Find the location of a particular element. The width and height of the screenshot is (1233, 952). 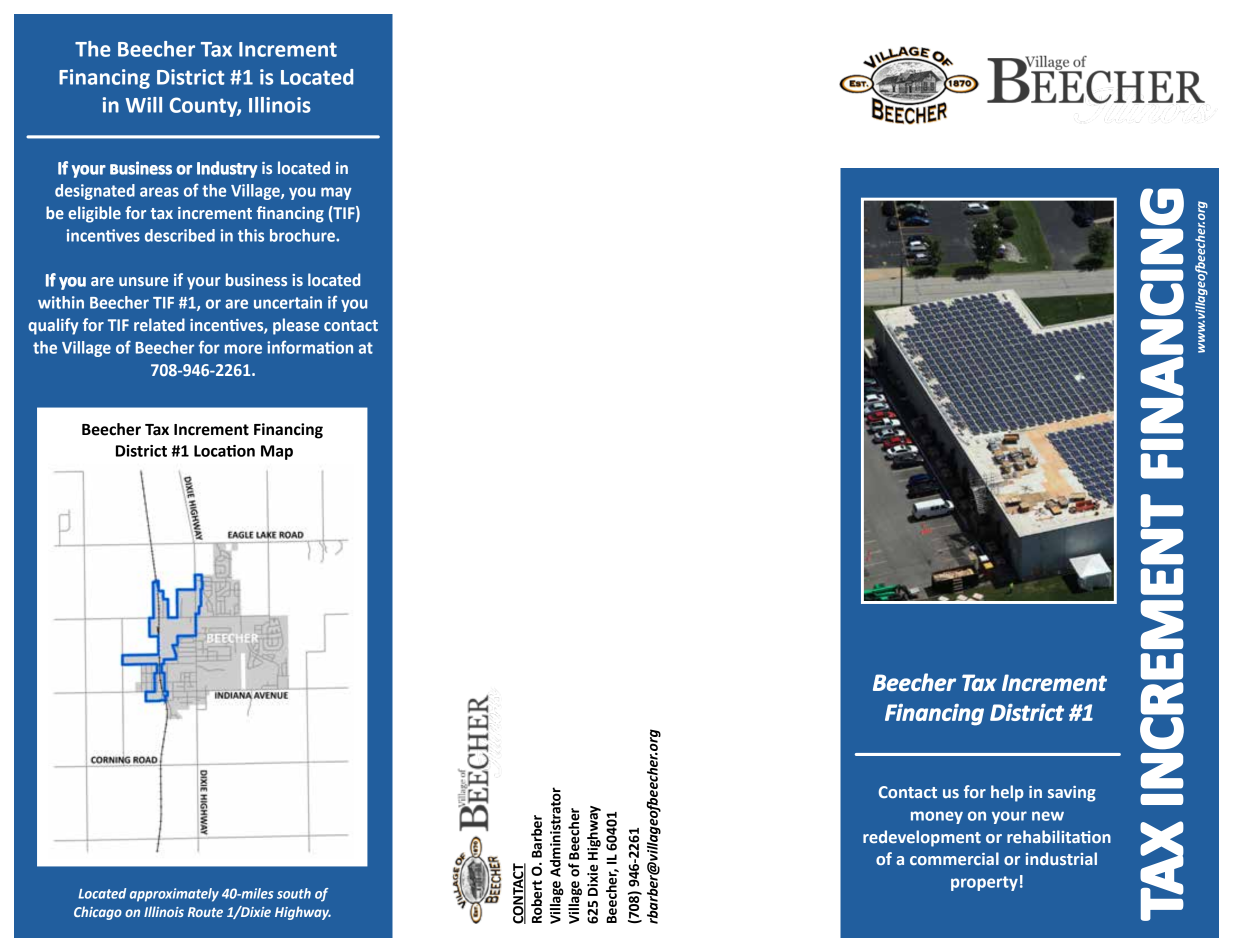

Will is located at coordinates (144, 105).
